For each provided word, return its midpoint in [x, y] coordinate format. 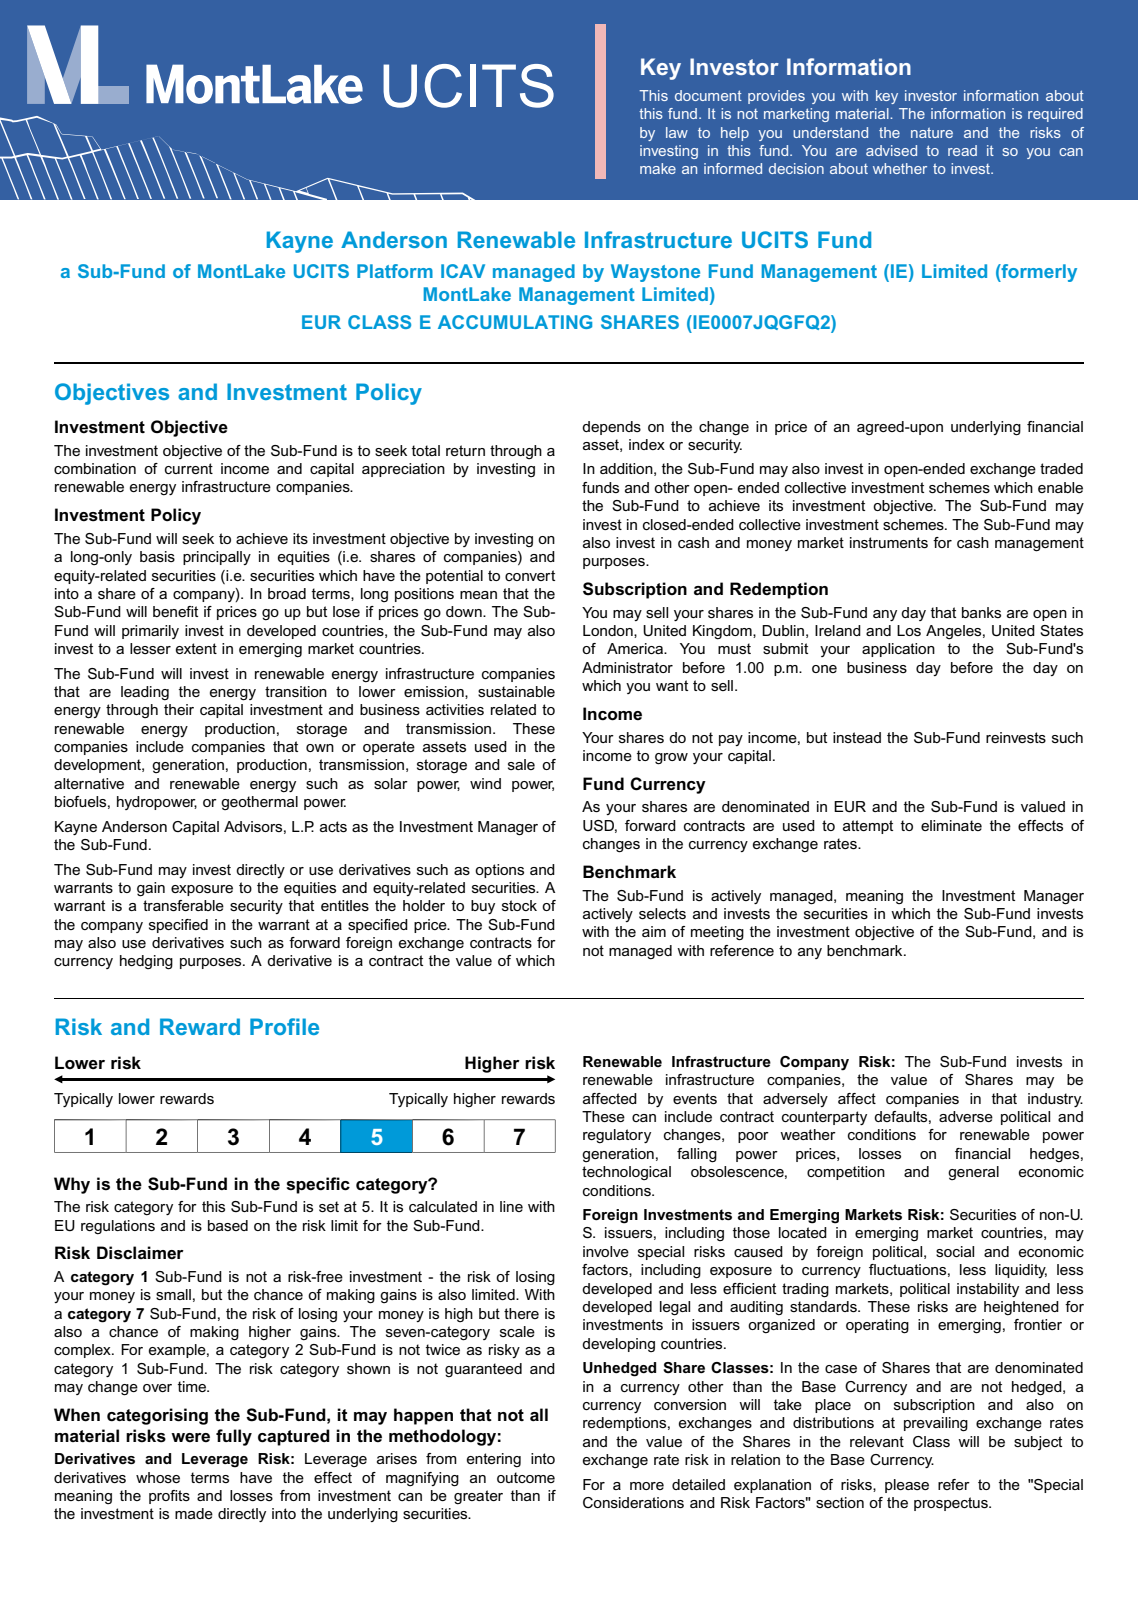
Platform [395, 271]
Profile [284, 1026]
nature [932, 133]
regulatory [617, 1136]
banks [981, 612]
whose [158, 1477]
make [658, 168]
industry [1055, 1100]
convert [530, 575]
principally [217, 558]
